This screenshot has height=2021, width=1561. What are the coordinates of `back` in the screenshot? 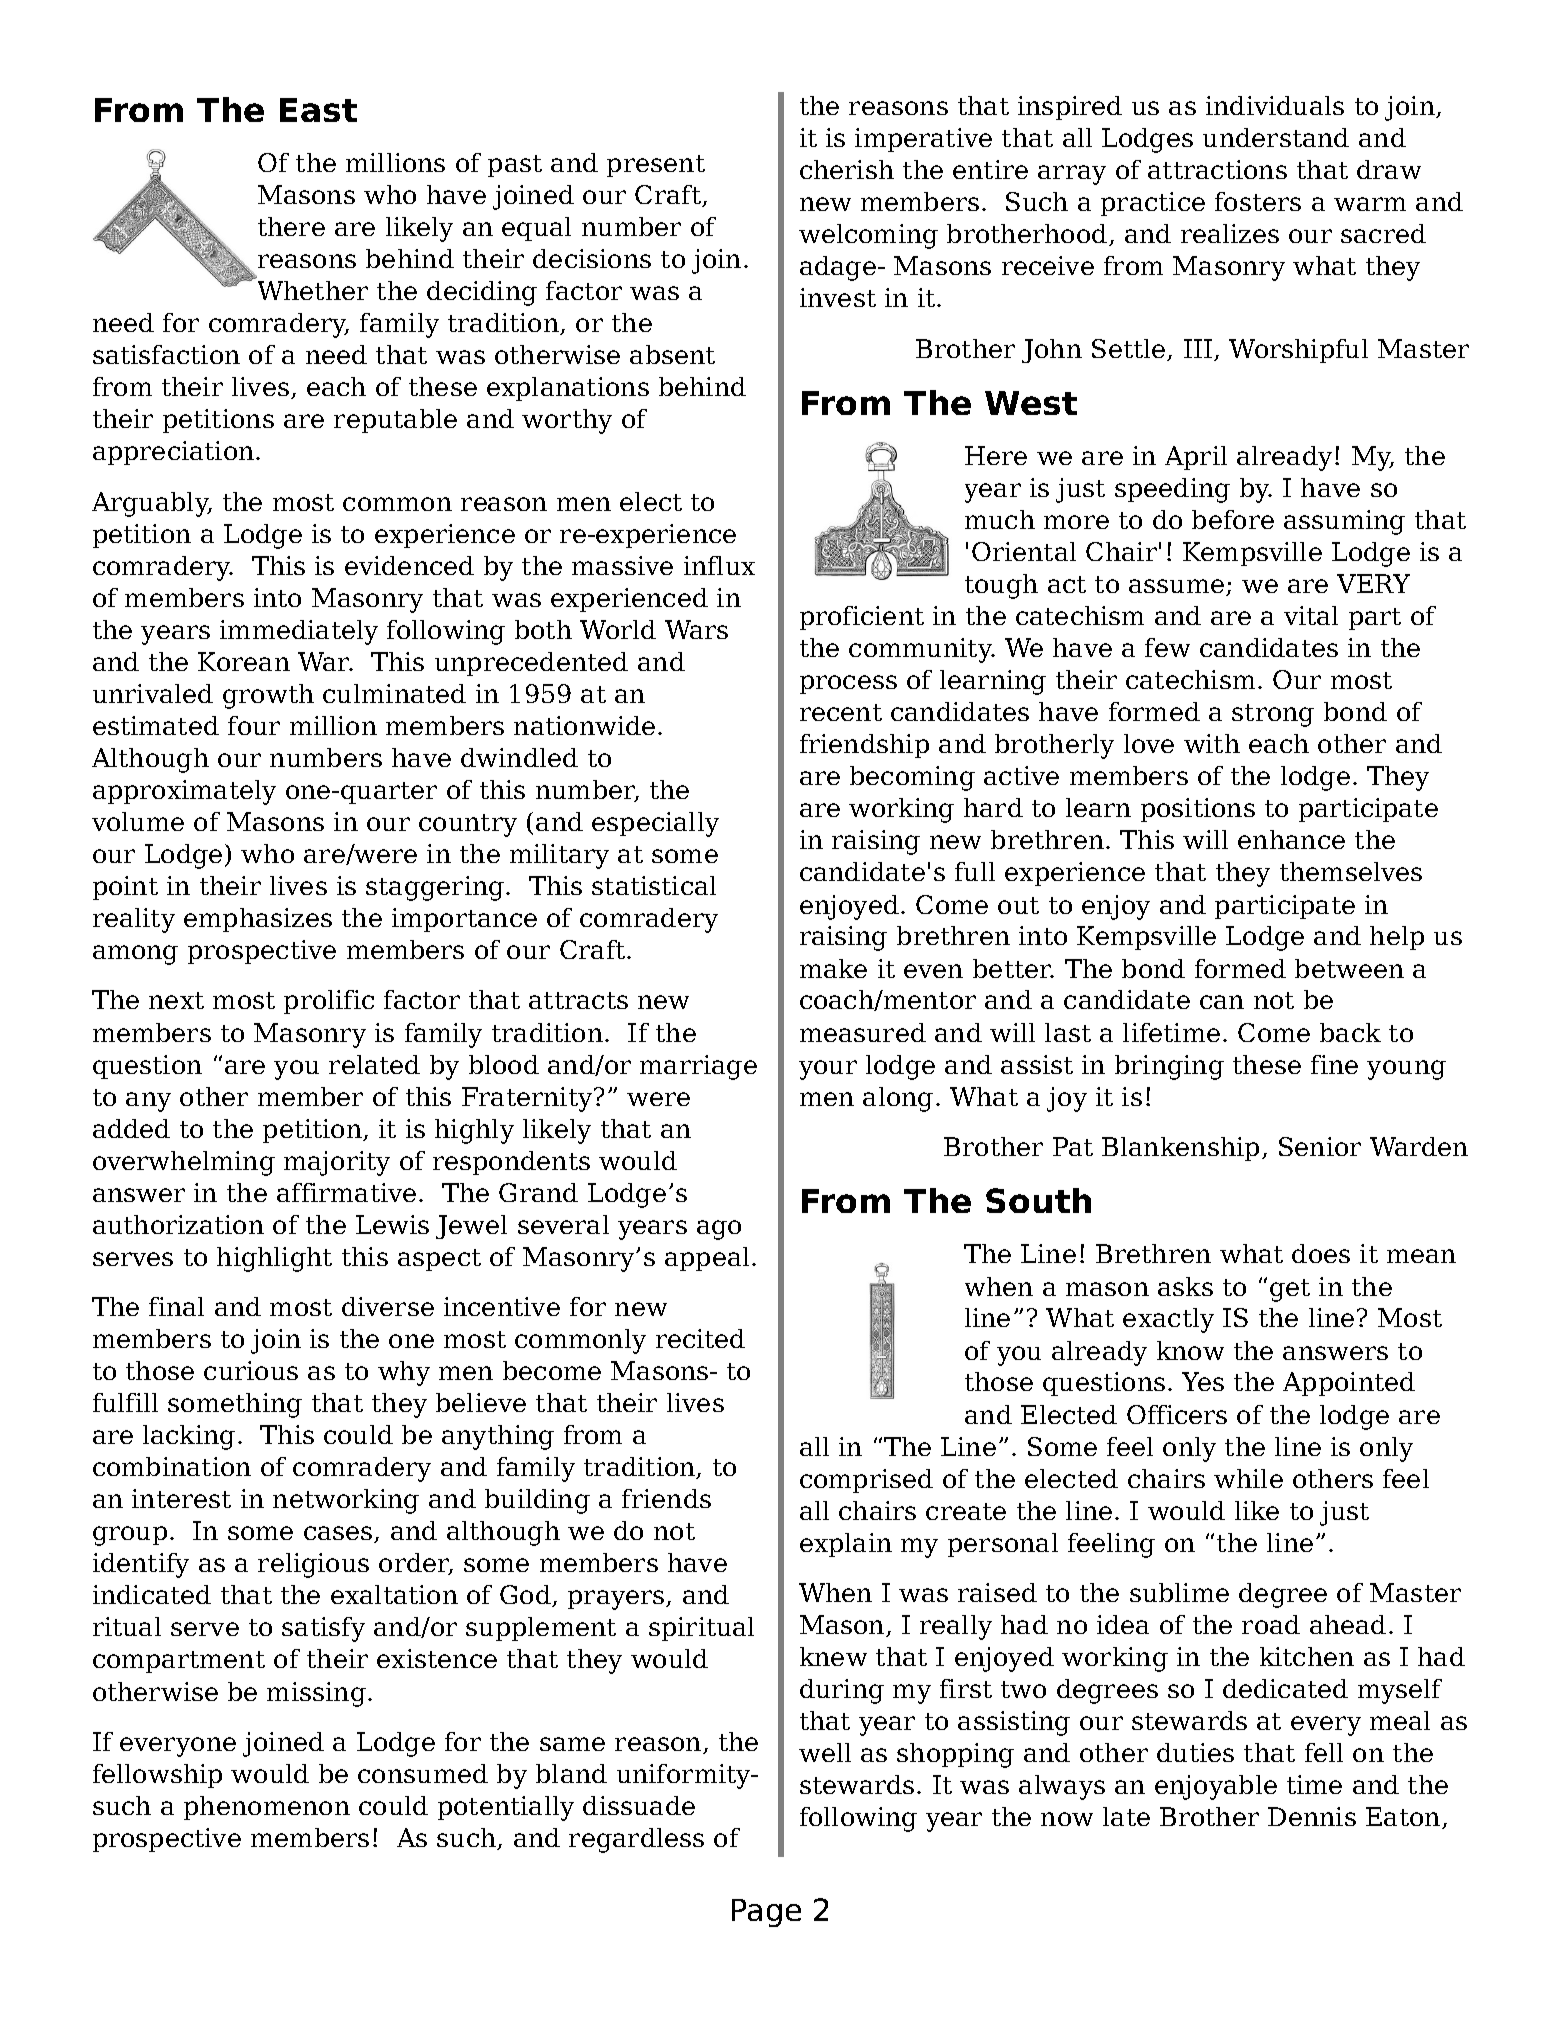 It's located at (1350, 1032).
